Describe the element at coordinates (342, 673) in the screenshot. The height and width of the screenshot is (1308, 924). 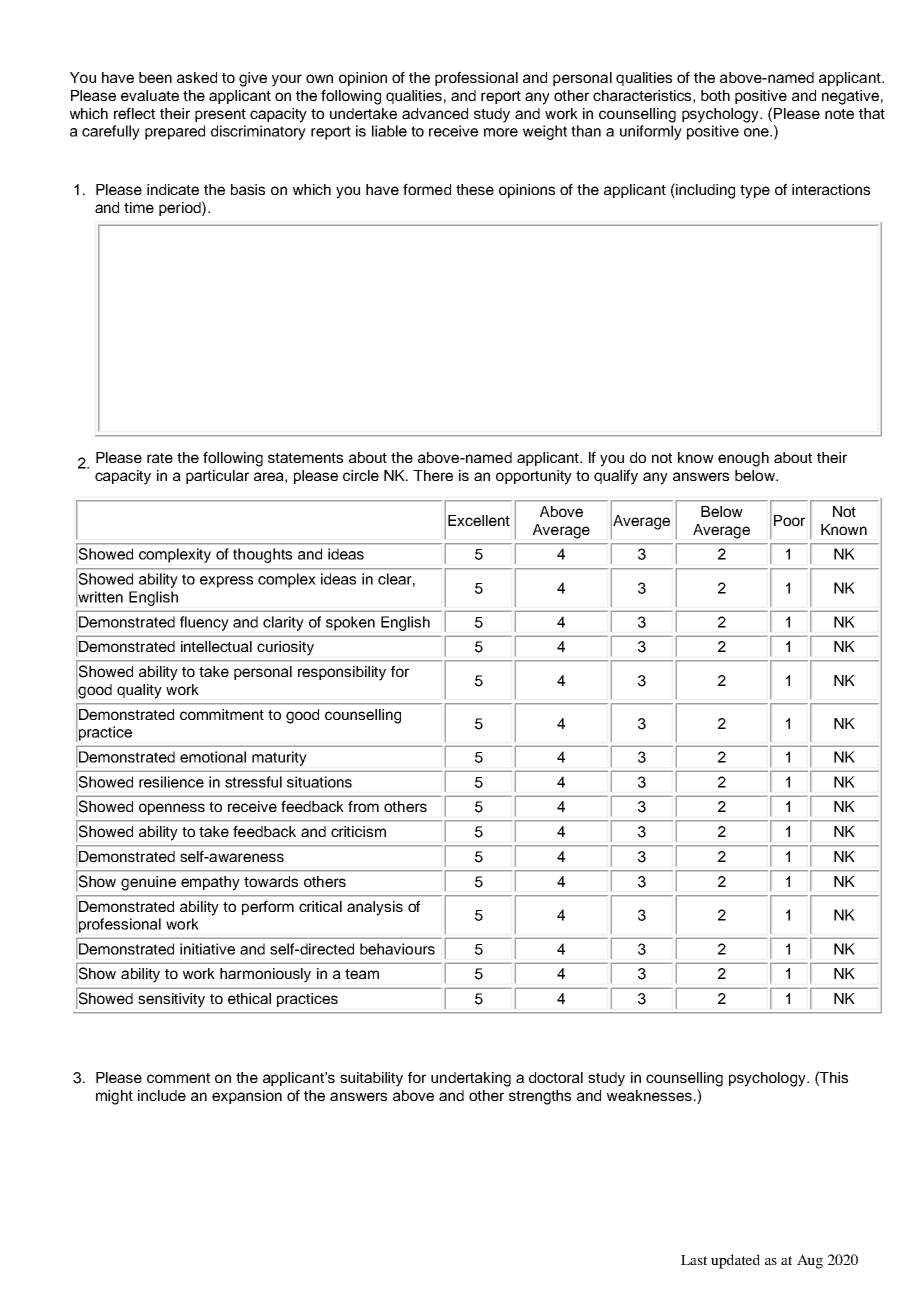
I see `responsibility` at that location.
